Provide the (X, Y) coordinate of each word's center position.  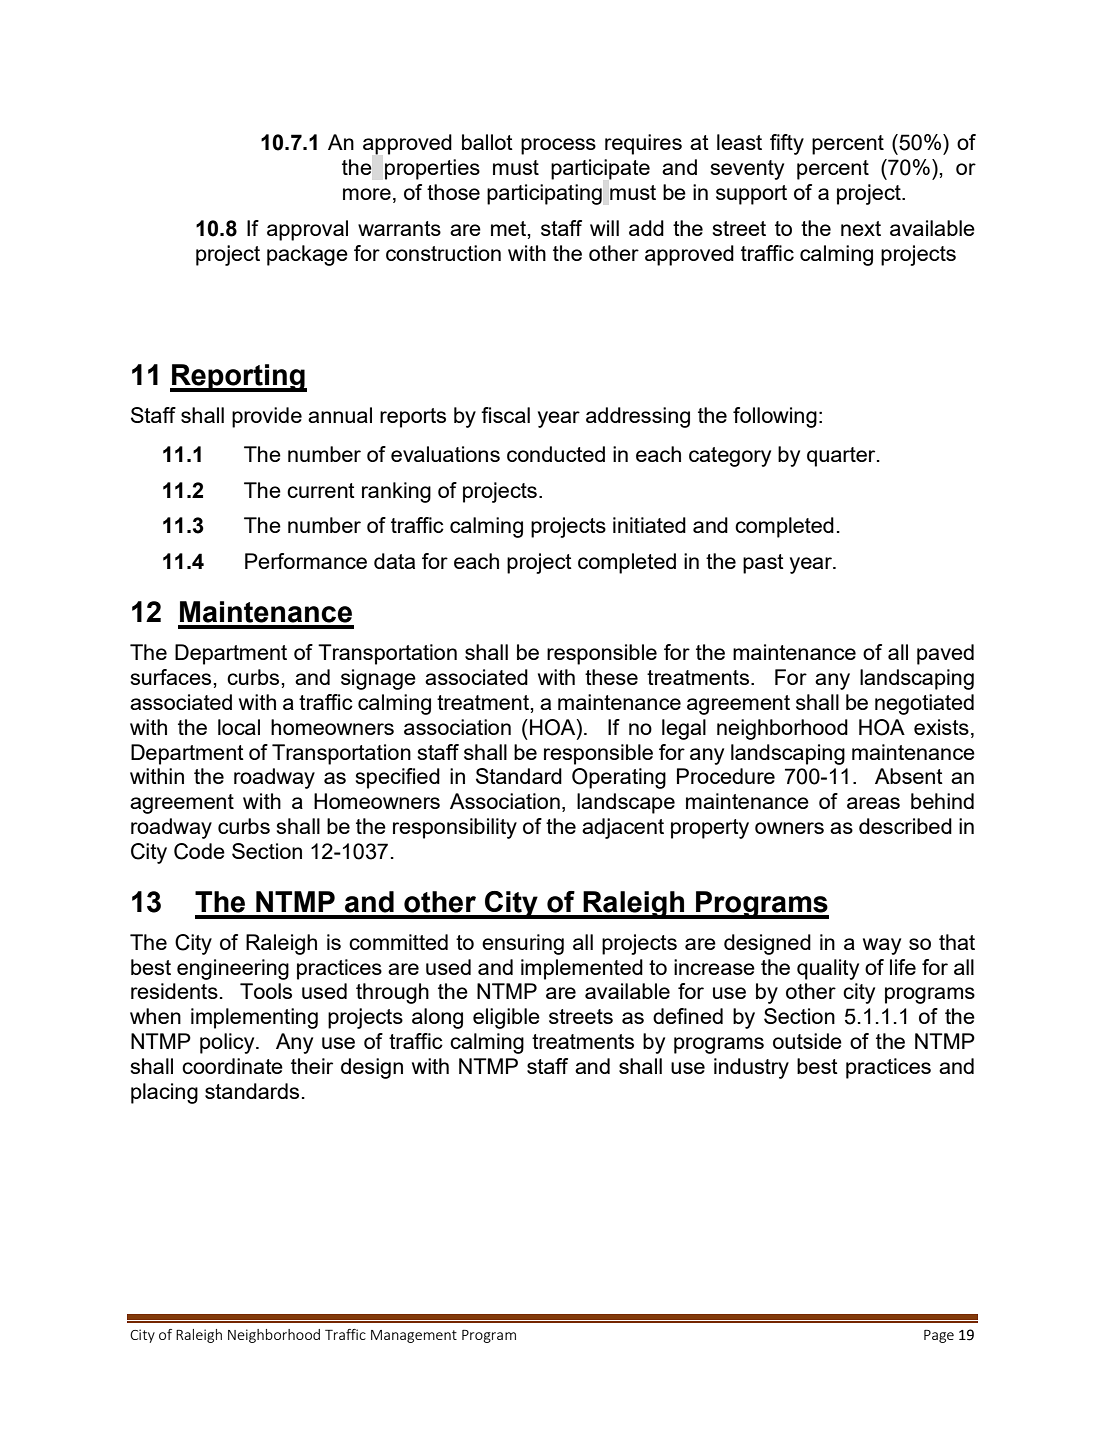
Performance (306, 561)
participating (544, 194)
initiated (649, 525)
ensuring (523, 944)
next (861, 228)
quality (828, 969)
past (763, 564)
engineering (233, 969)
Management (414, 1336)
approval (307, 230)
